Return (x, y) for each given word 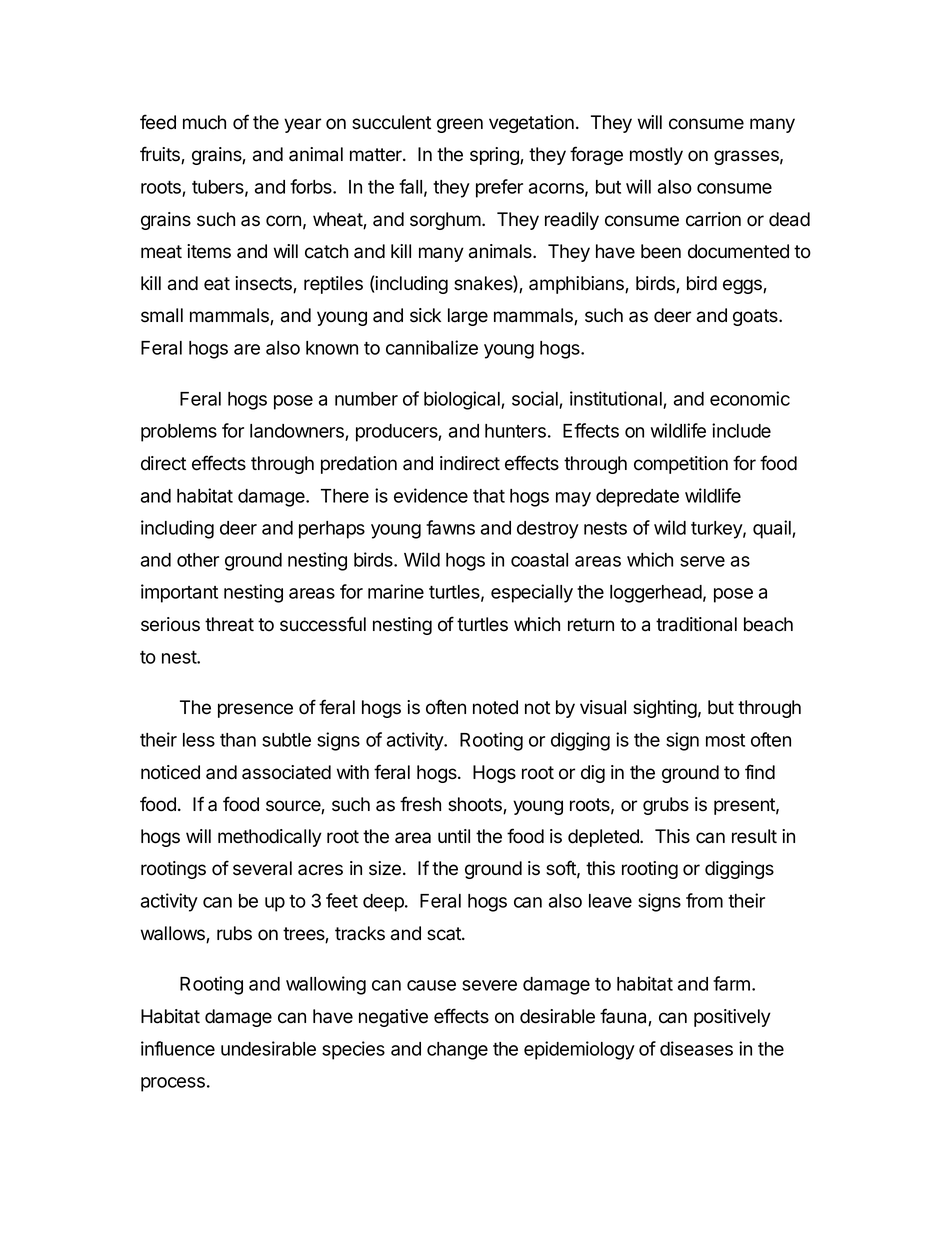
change (457, 1051)
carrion (713, 219)
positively (732, 1018)
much (204, 122)
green (460, 125)
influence (178, 1048)
